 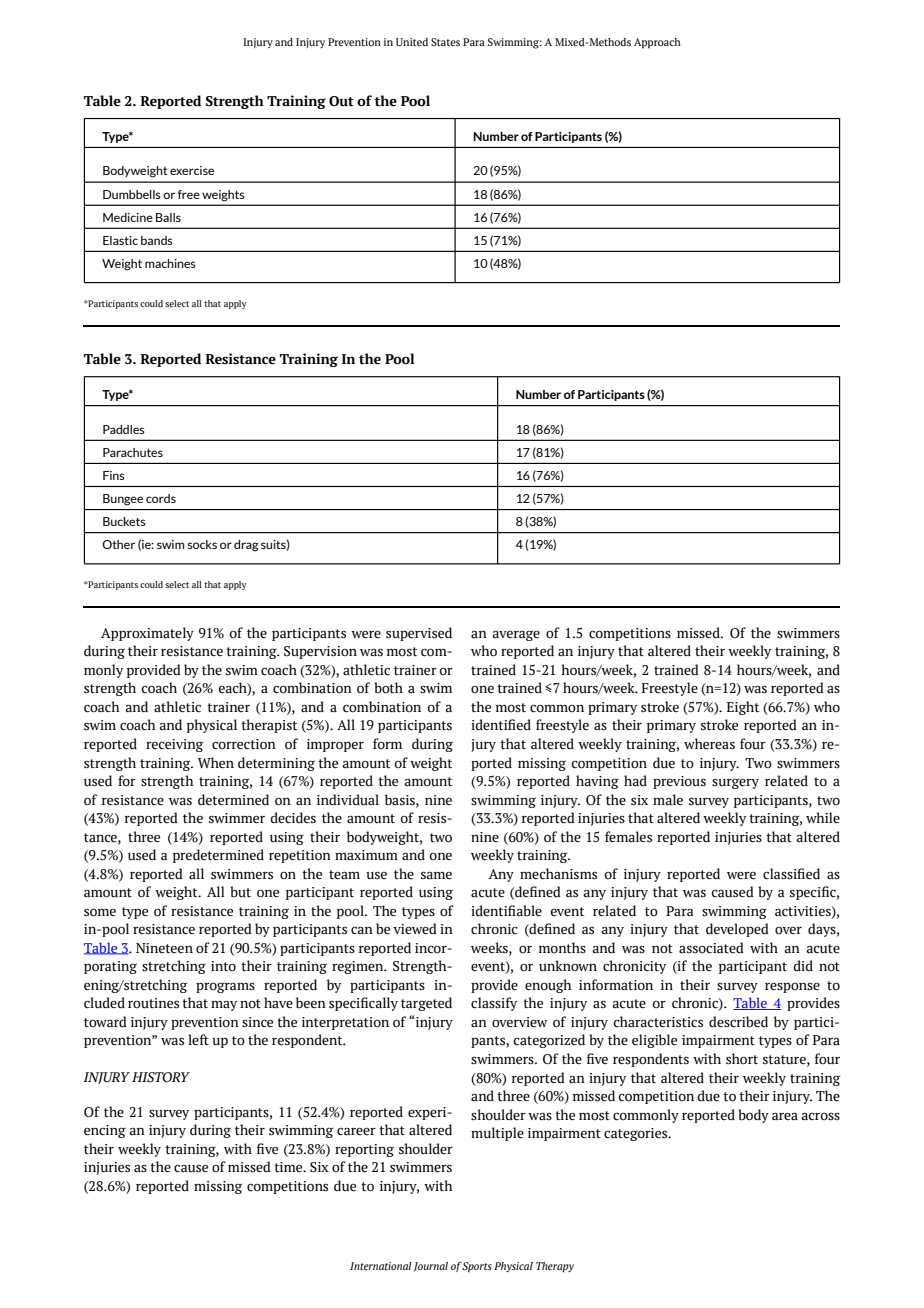 What do you see at coordinates (516, 635) in the screenshot?
I see `average` at bounding box center [516, 635].
